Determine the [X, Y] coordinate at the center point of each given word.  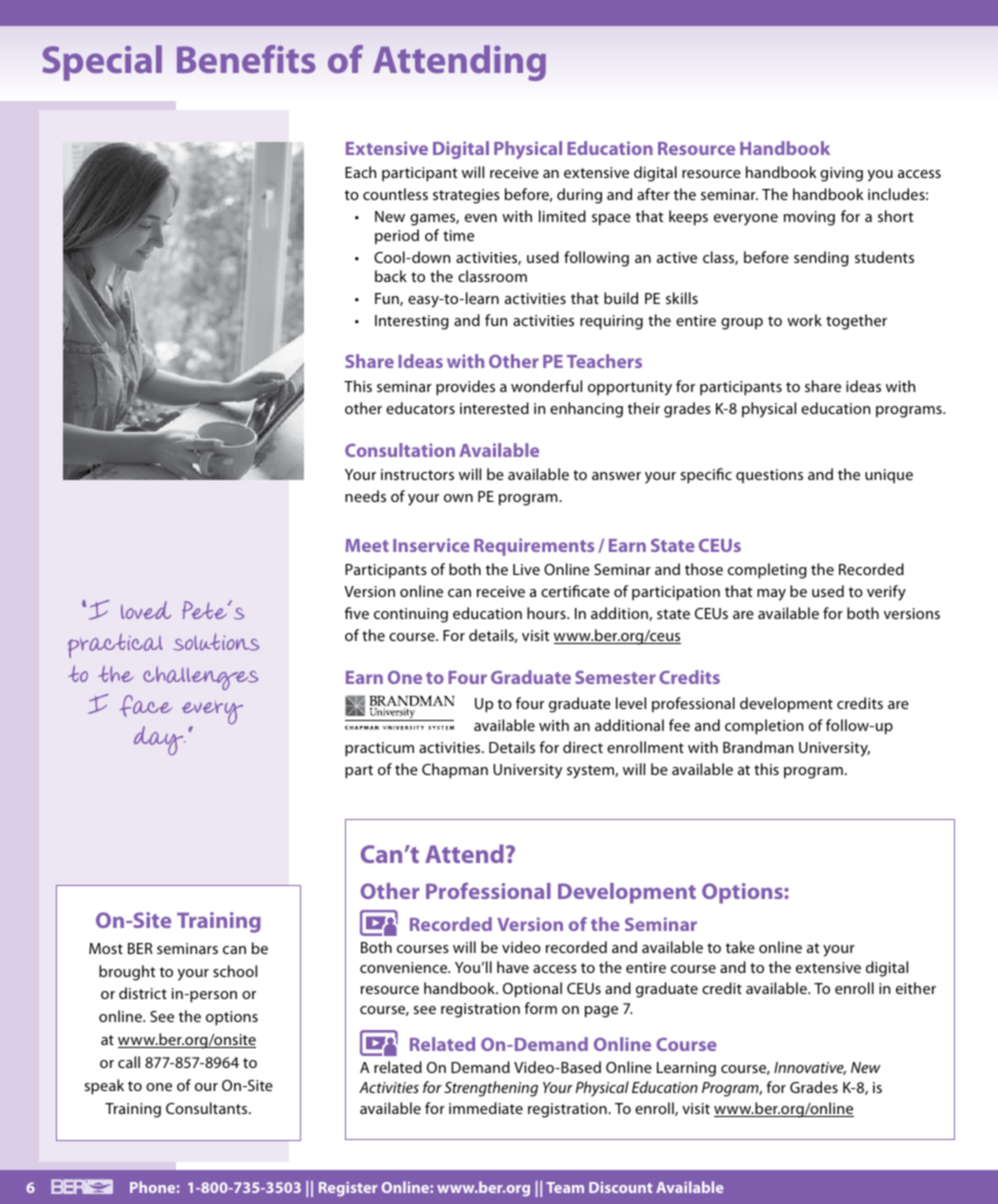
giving [841, 174]
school [235, 971]
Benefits [246, 59]
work [804, 320]
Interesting [412, 322]
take [740, 947]
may [771, 595]
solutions [216, 642]
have [513, 967]
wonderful [546, 386]
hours [547, 613]
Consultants [208, 1108]
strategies [466, 196]
